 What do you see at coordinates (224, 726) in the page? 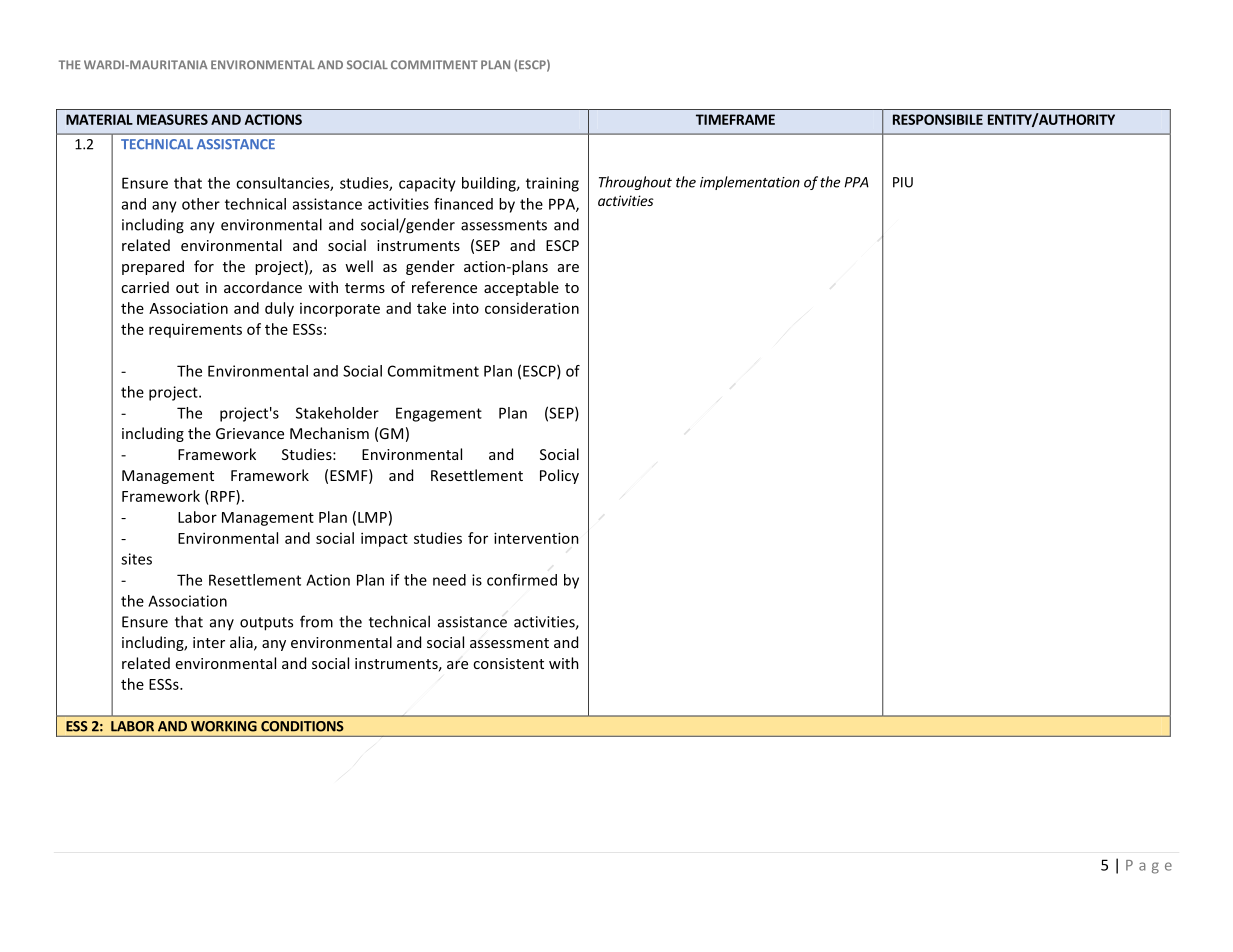
I see `WORKING` at bounding box center [224, 726].
